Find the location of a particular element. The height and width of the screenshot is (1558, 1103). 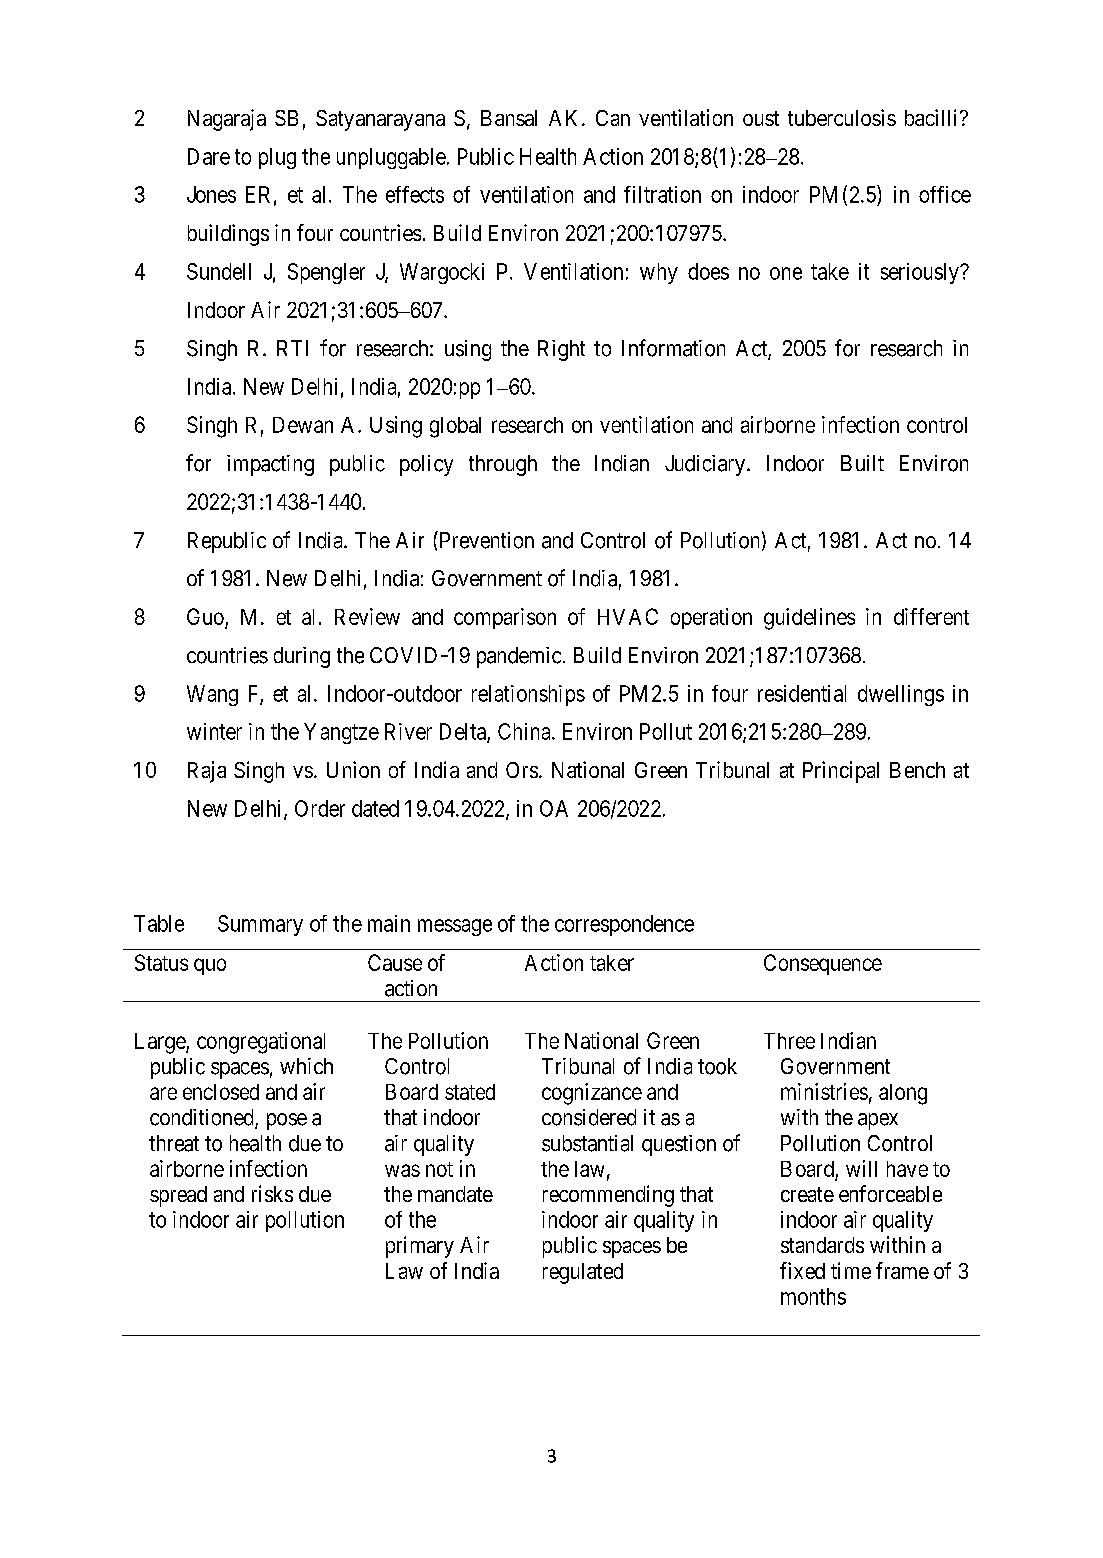

time is located at coordinates (851, 1270).
